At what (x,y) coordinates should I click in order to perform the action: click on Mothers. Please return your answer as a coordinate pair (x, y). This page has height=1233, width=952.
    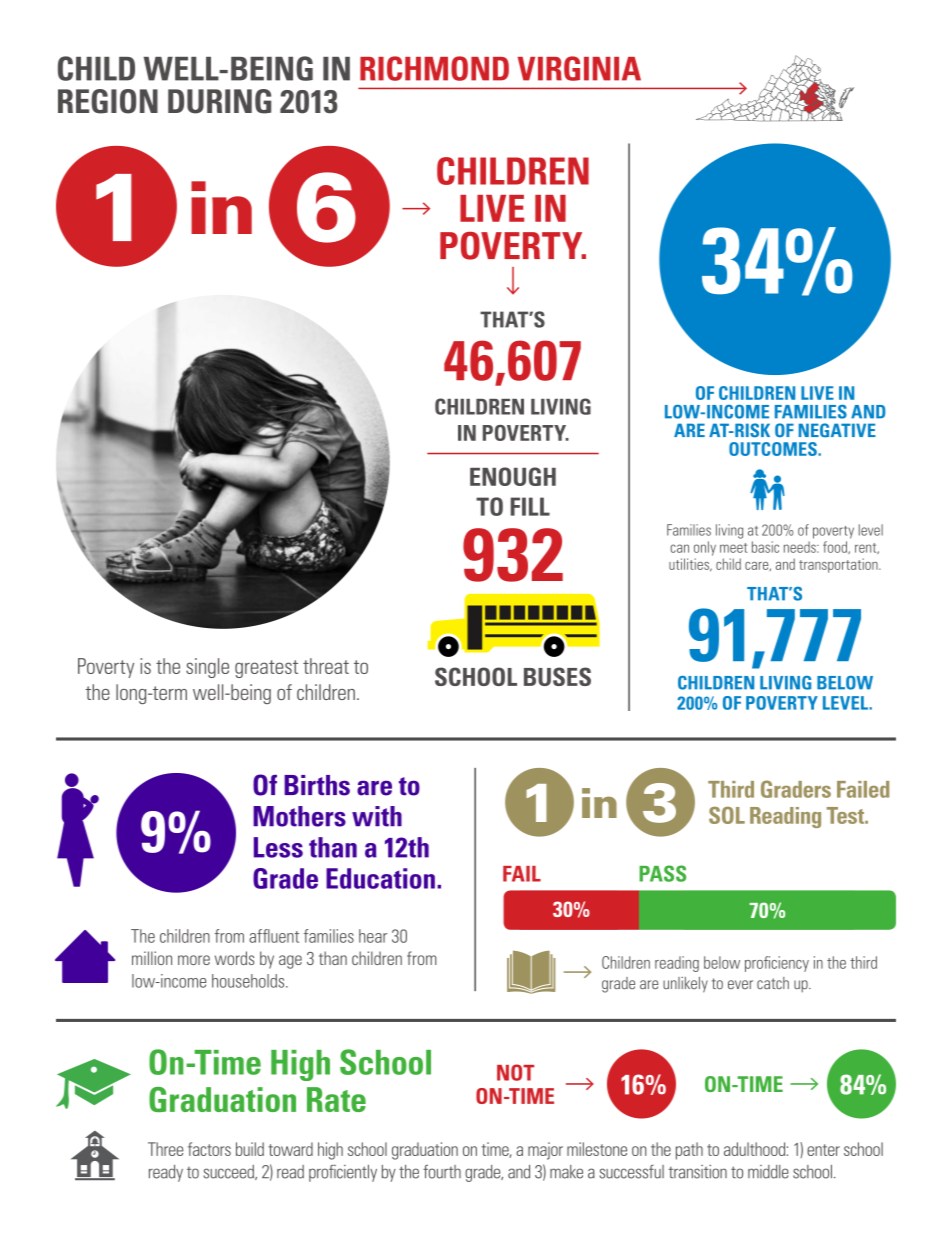
    Looking at the image, I should click on (299, 816).
